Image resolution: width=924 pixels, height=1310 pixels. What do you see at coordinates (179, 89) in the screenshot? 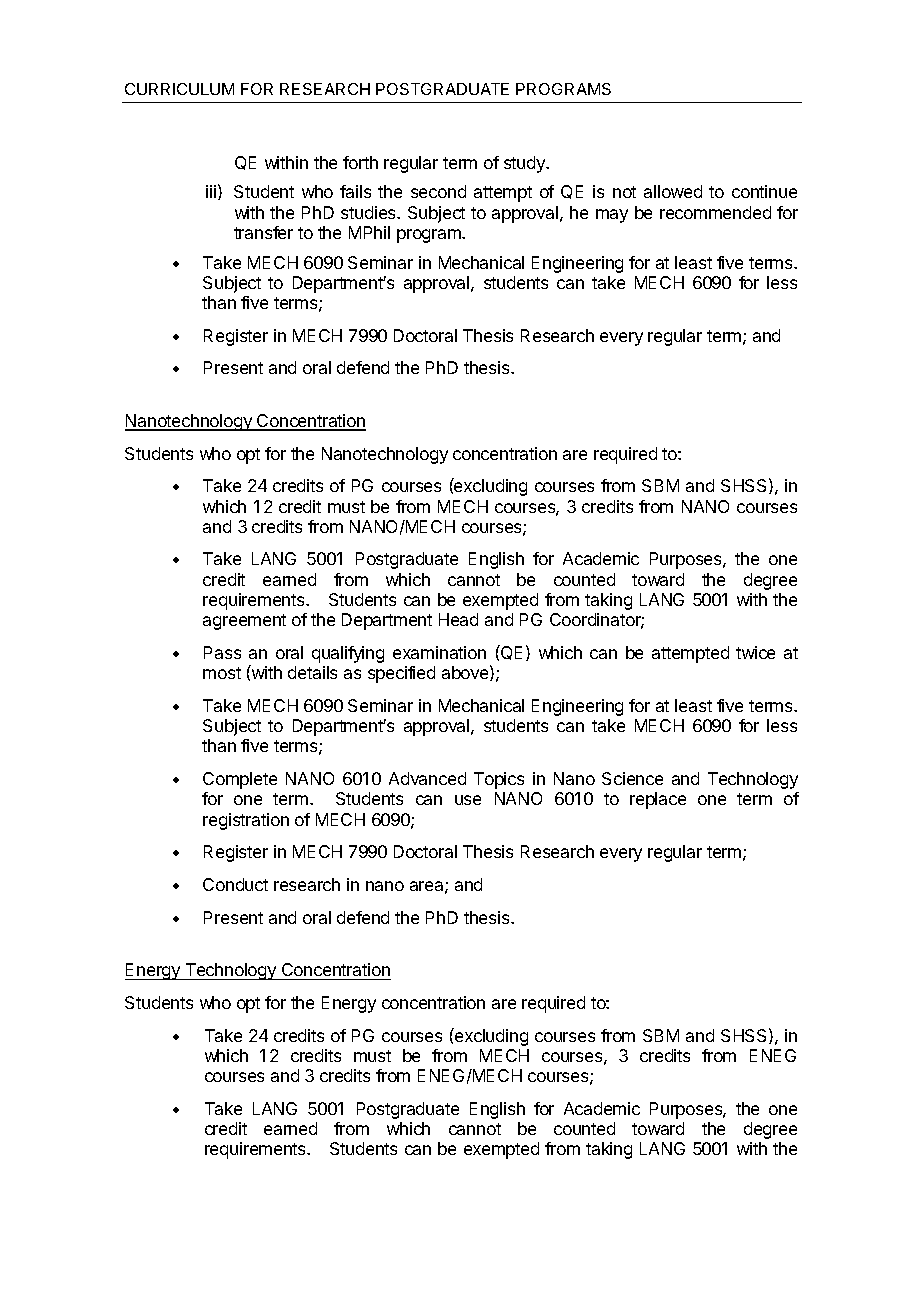
I see `CURRICULUM` at bounding box center [179, 89].
